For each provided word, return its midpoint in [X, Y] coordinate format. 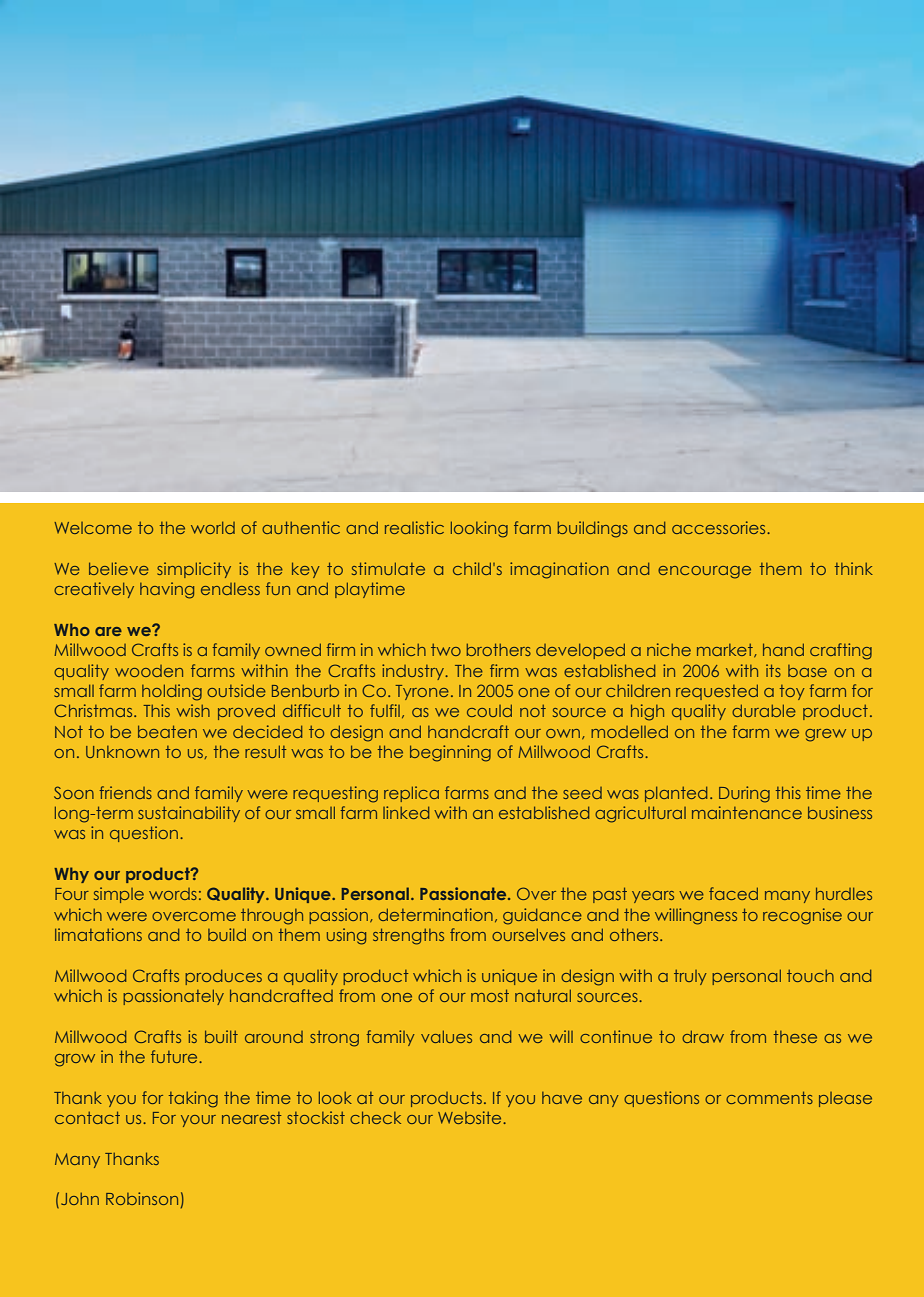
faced [733, 893]
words [173, 894]
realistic [414, 527]
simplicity [194, 570]
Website [471, 1117]
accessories [720, 527]
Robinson [142, 1198]
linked [406, 812]
